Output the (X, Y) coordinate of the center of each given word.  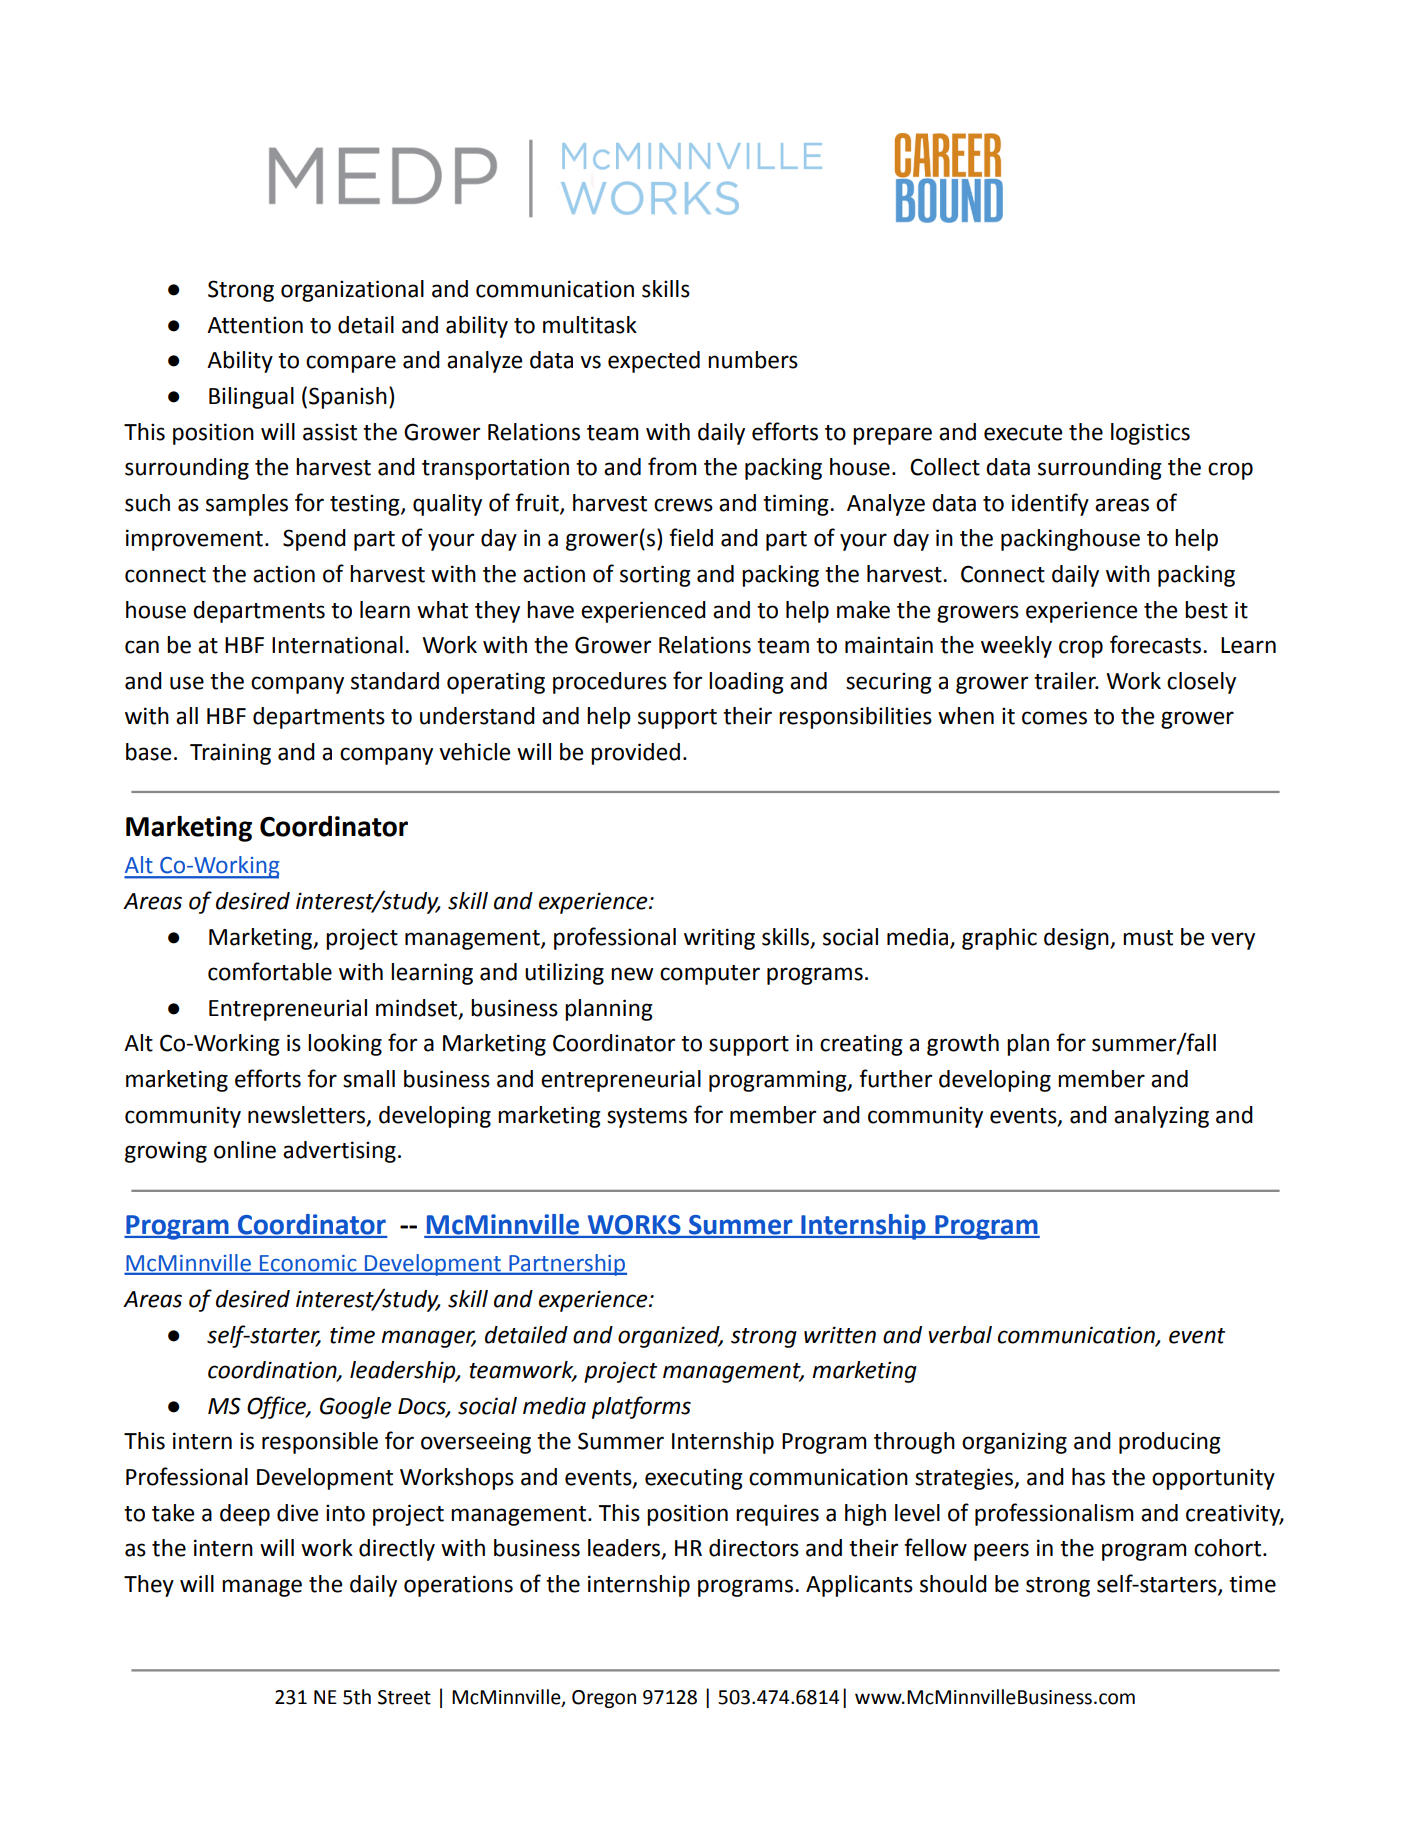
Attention (255, 325)
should (953, 1584)
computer (710, 975)
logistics (1150, 434)
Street (404, 1697)
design (1077, 939)
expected (654, 362)
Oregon (604, 1699)
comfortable (270, 971)
